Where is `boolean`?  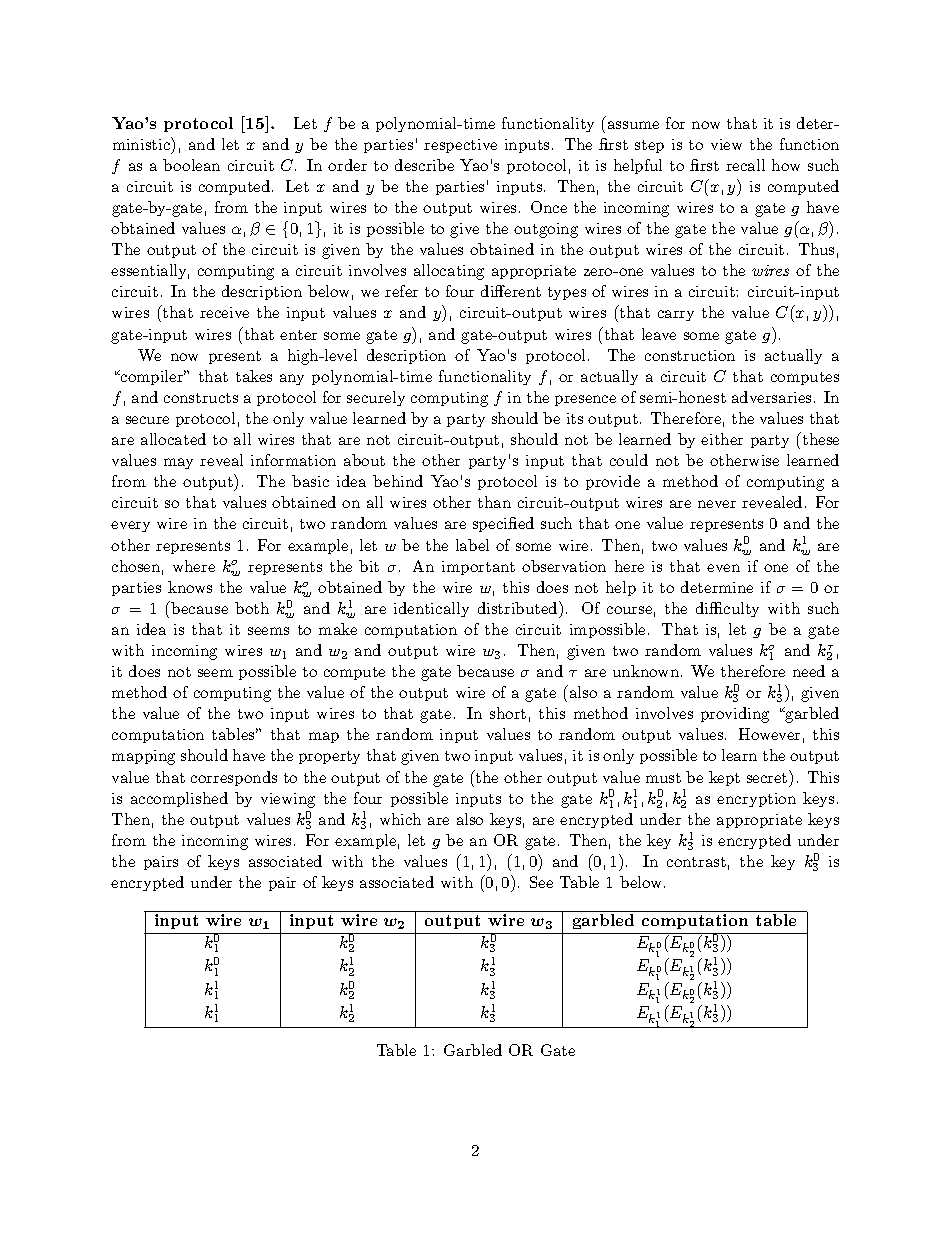 boolean is located at coordinates (191, 165).
